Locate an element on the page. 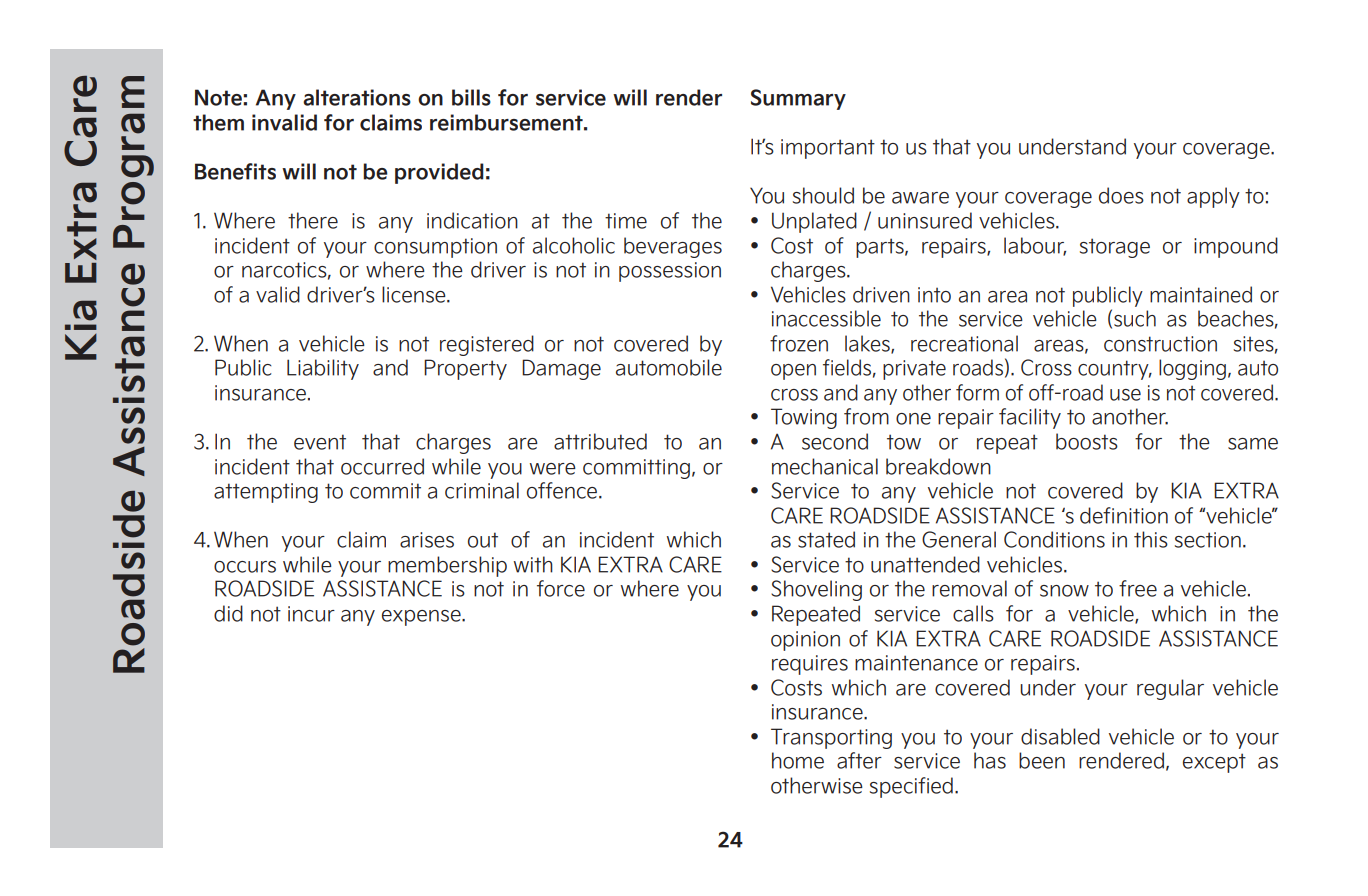 Image resolution: width=1368 pixels, height=896 pixels. open is located at coordinates (793, 372).
